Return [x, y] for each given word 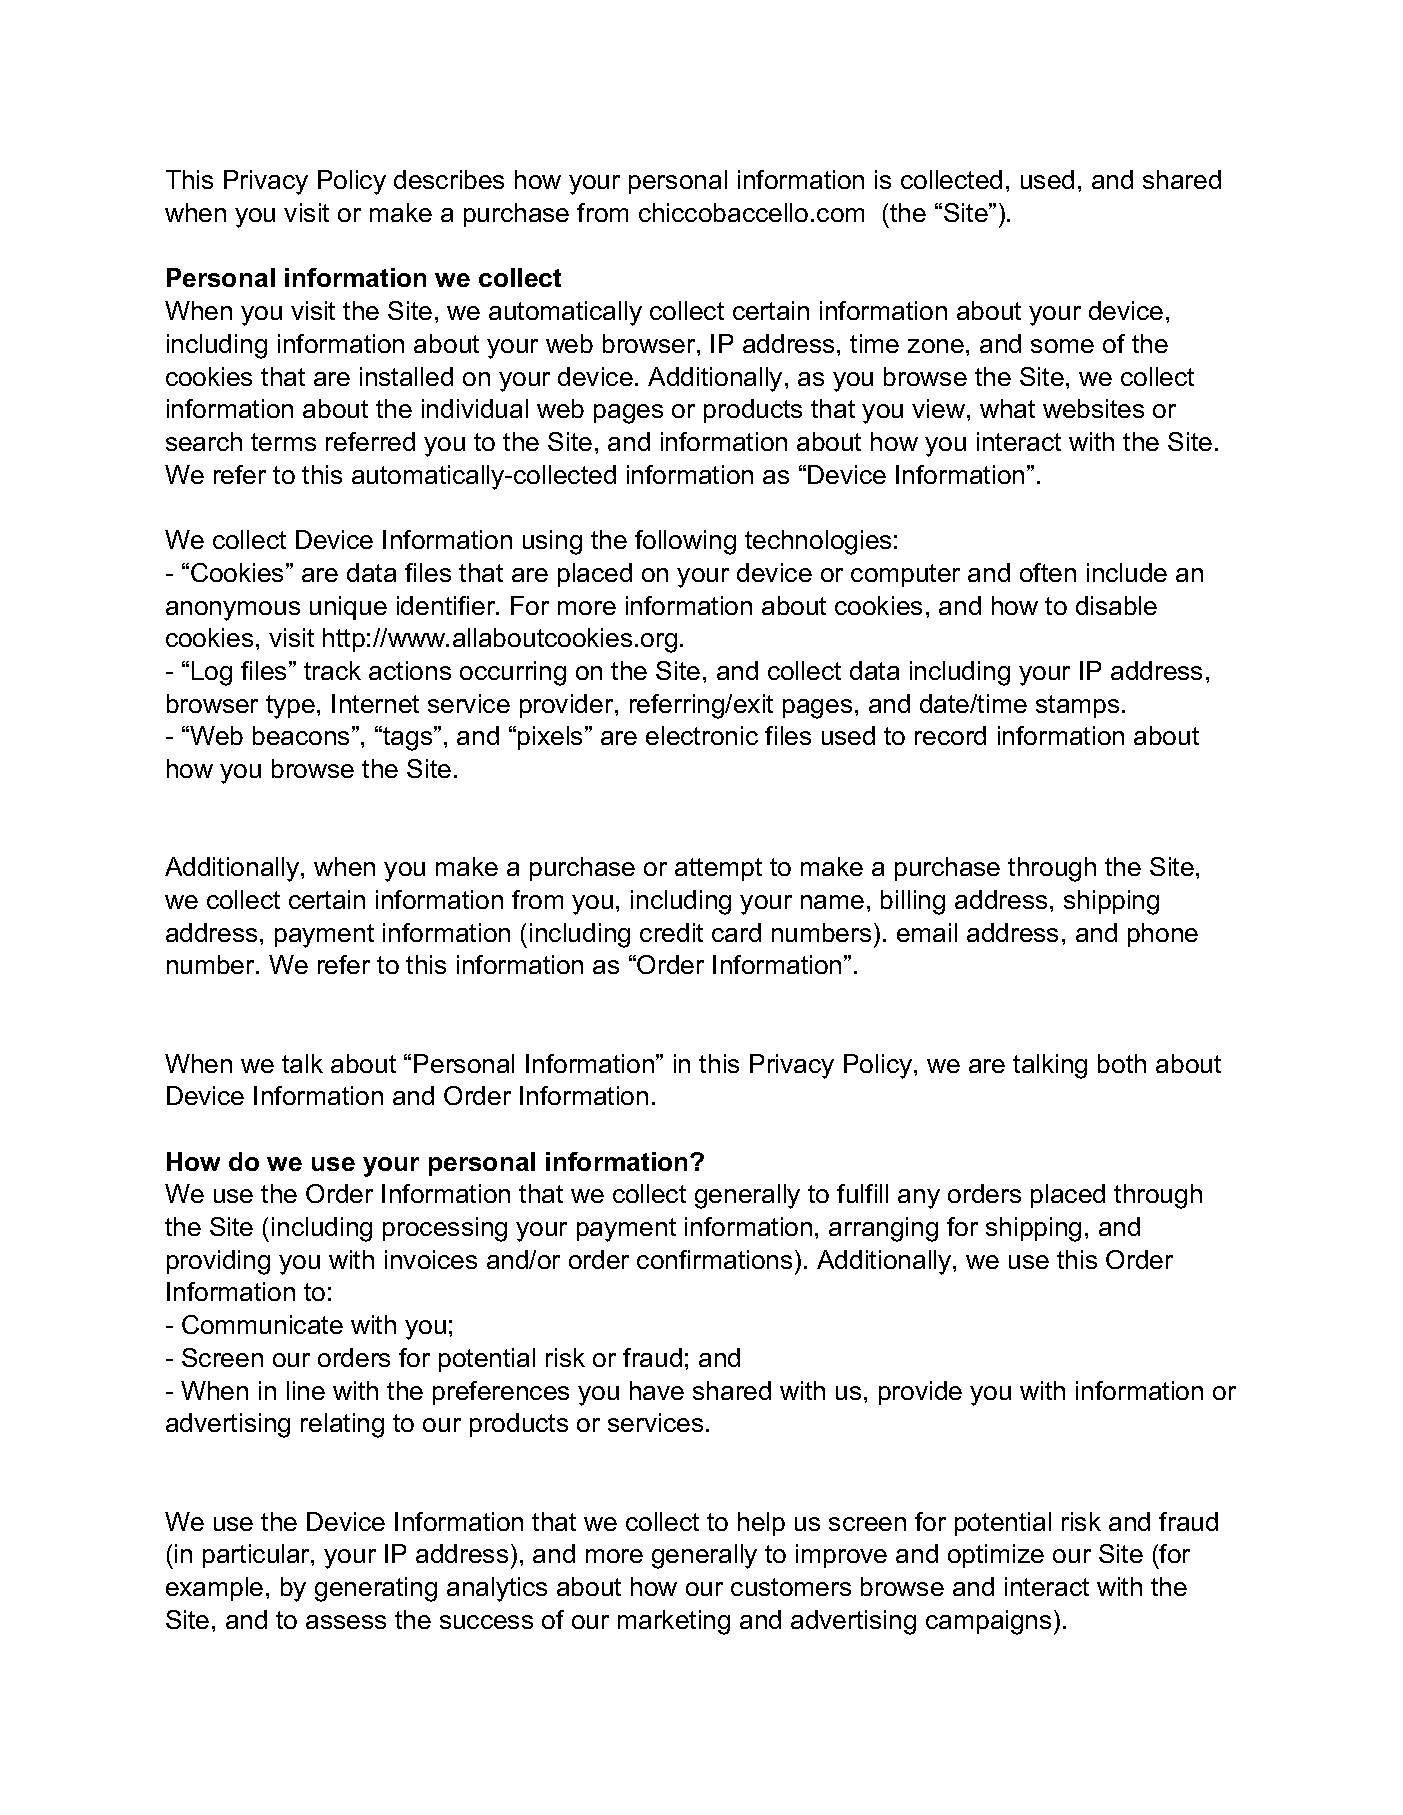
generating [376, 1589]
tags [409, 738]
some [1062, 346]
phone [1163, 935]
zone [936, 346]
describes [449, 179]
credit [671, 932]
